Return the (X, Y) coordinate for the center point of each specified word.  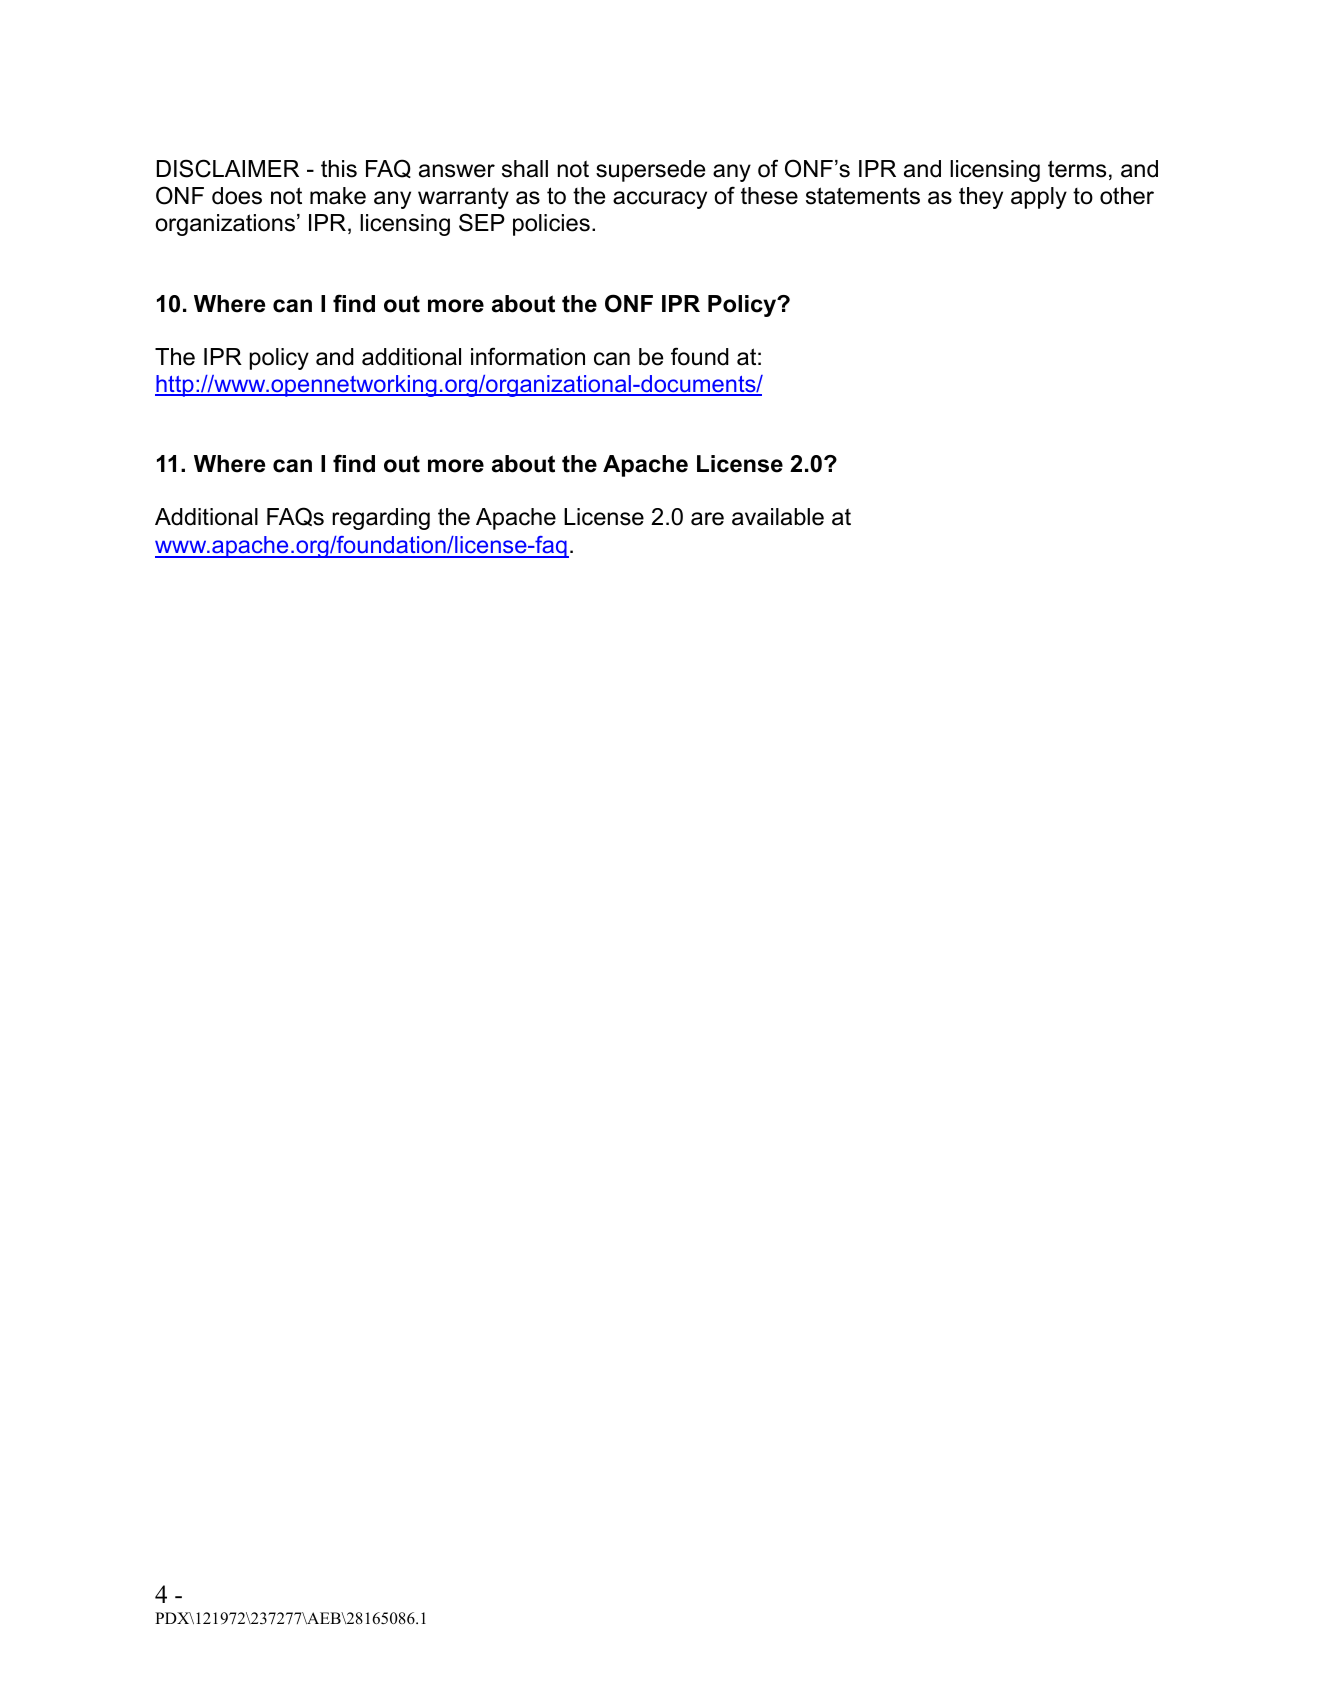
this (339, 169)
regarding (381, 519)
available (778, 517)
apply (1039, 198)
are (707, 519)
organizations (225, 225)
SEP (482, 222)
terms (1077, 169)
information (528, 356)
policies (551, 225)
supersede (650, 171)
